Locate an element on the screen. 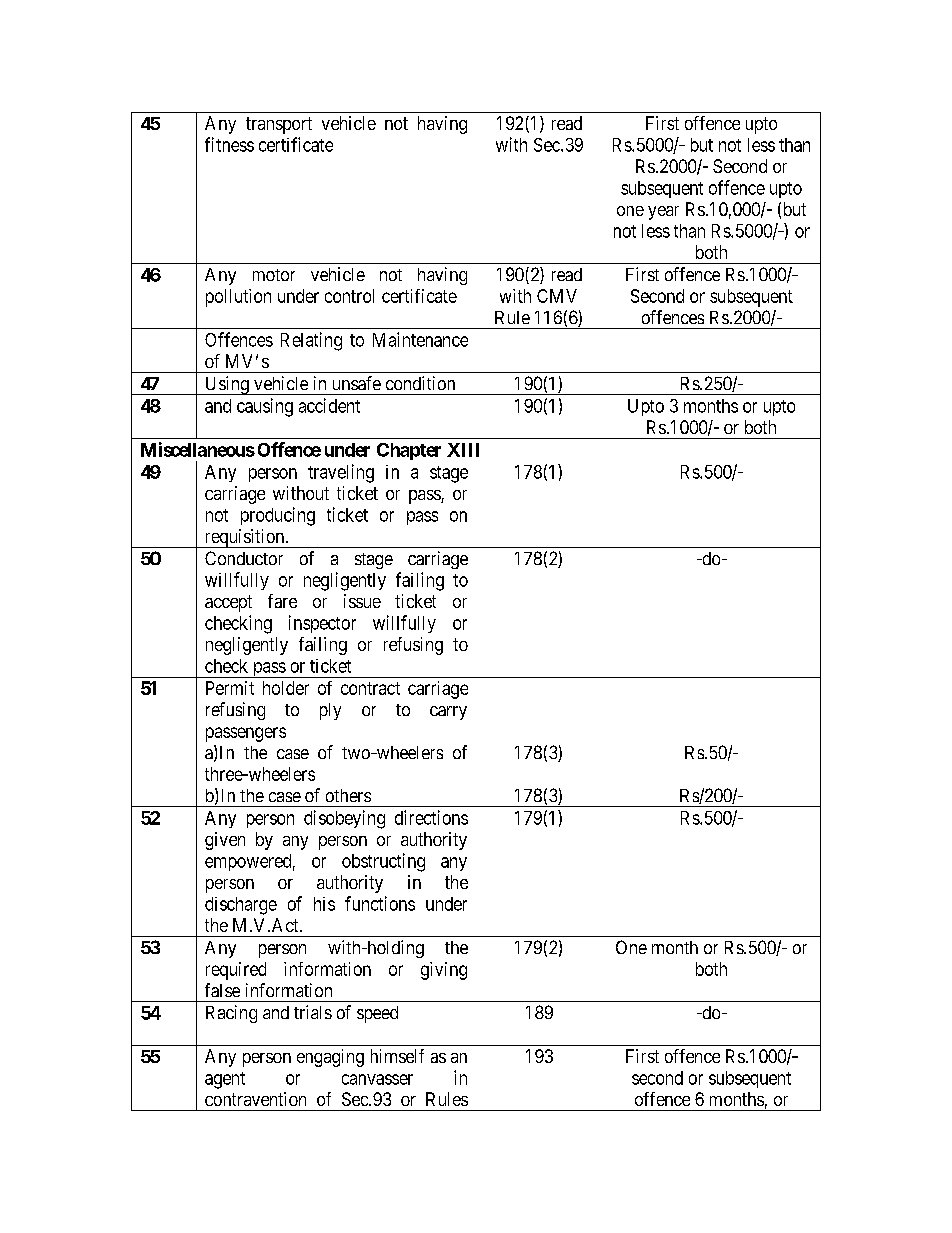  transport is located at coordinates (279, 125).
